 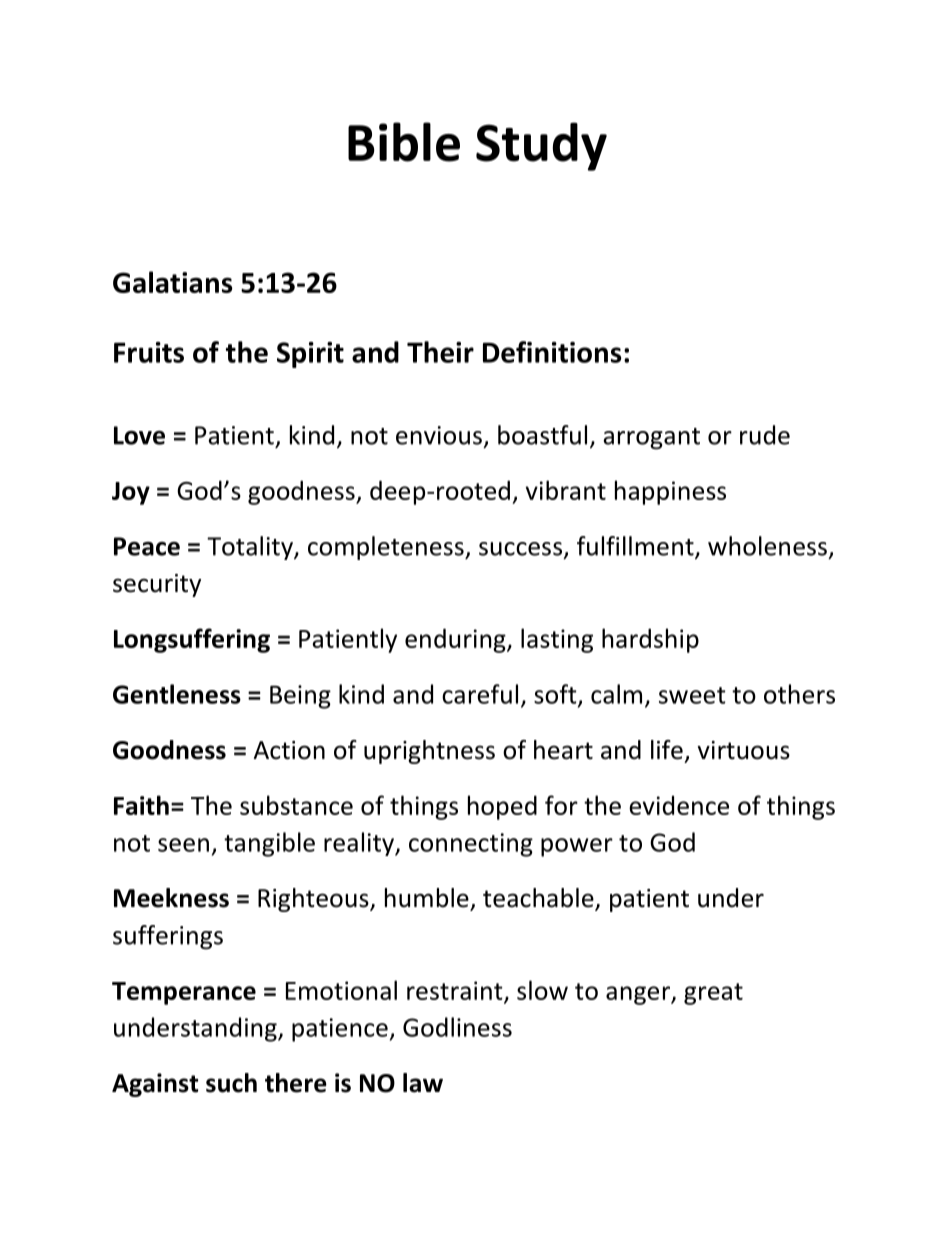 What do you see at coordinates (541, 146) in the screenshot?
I see `Study` at bounding box center [541, 146].
